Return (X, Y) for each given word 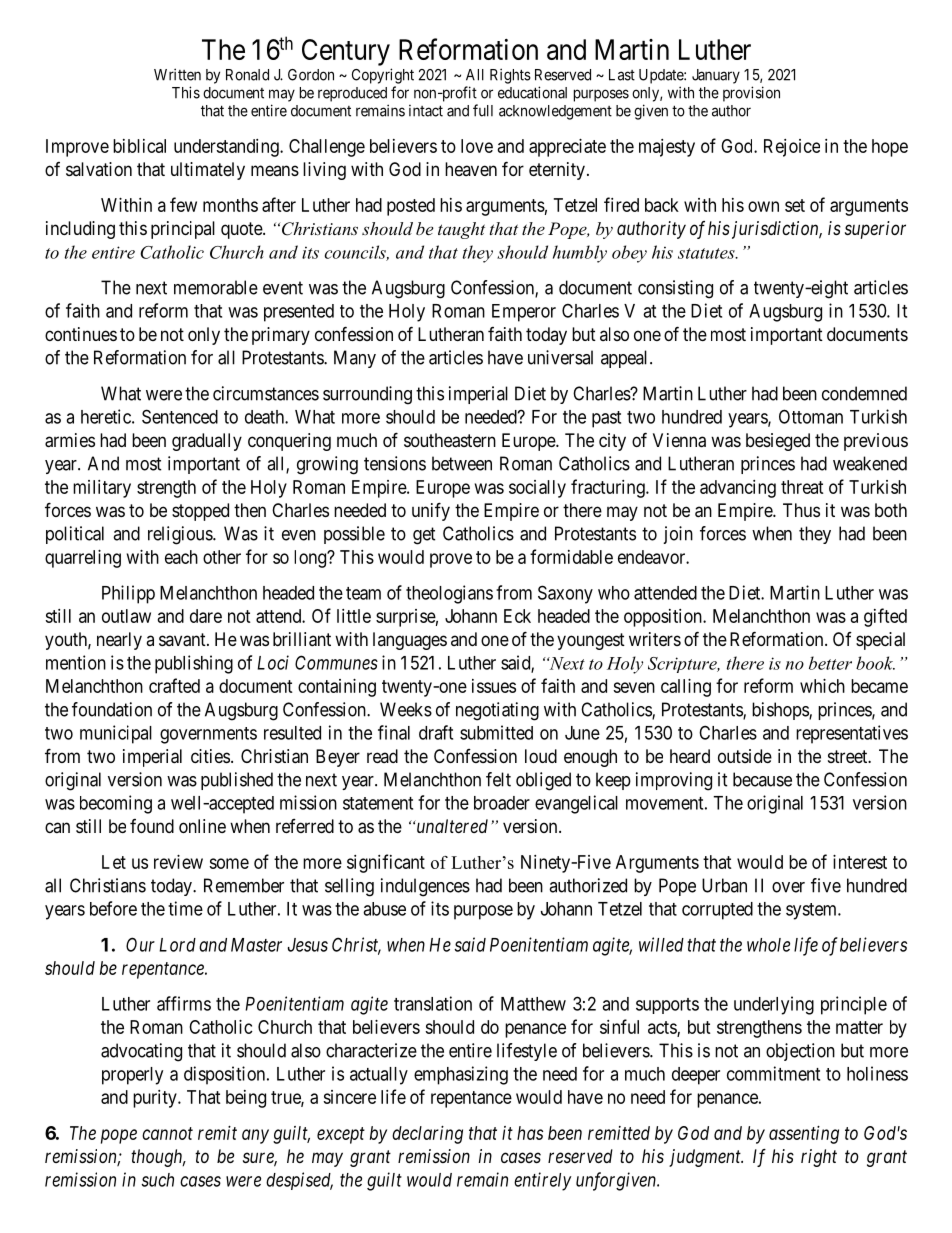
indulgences (425, 887)
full (483, 110)
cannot (167, 1133)
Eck (517, 616)
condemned (864, 393)
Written (177, 74)
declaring (427, 1135)
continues (81, 334)
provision (751, 94)
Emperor (524, 313)
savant (183, 640)
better (830, 663)
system (812, 911)
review (178, 862)
